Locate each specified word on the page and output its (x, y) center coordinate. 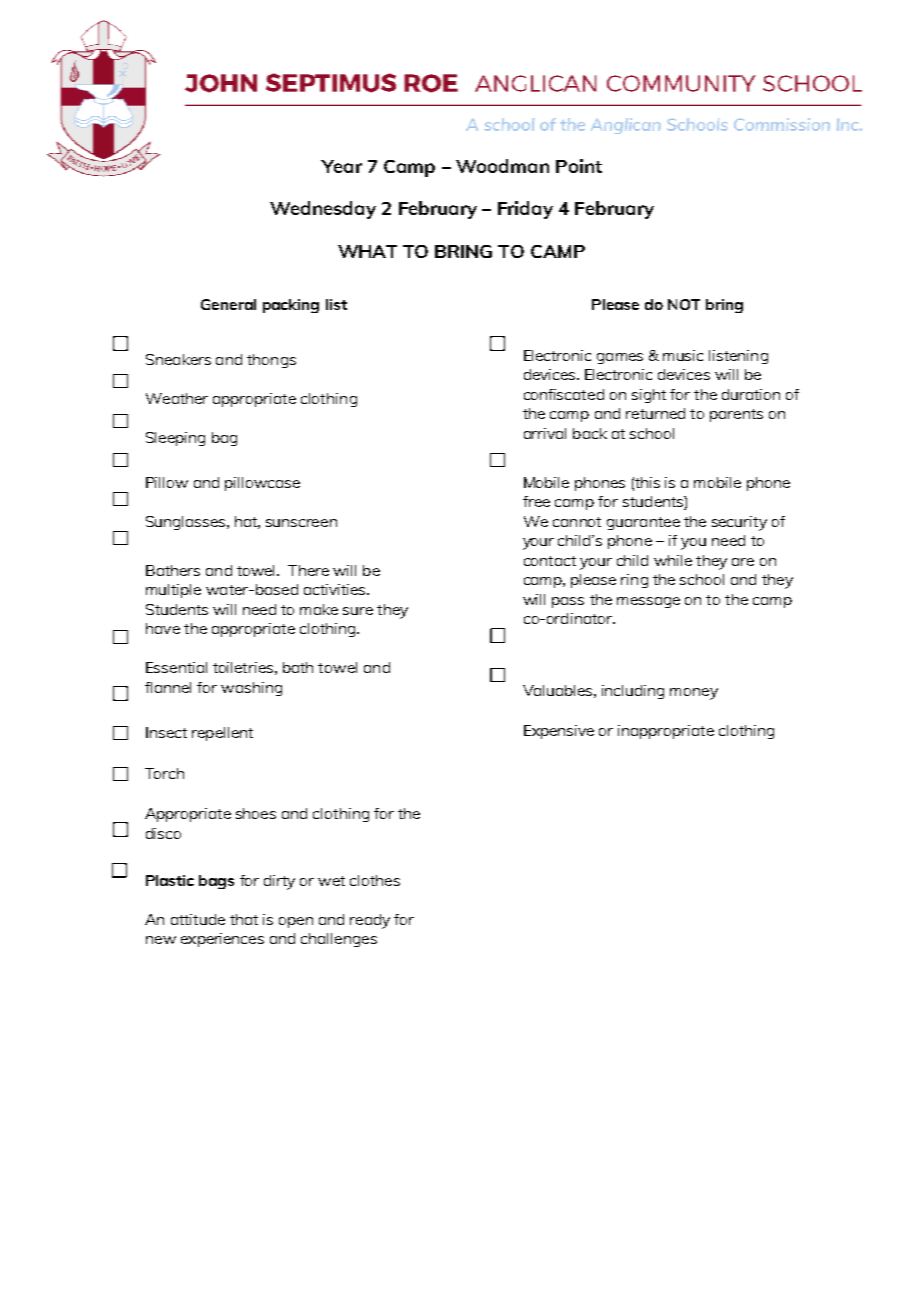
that (244, 919)
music (683, 355)
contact (550, 561)
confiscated (564, 394)
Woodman (502, 166)
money (694, 694)
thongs (271, 361)
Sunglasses (187, 523)
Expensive (559, 732)
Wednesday (323, 210)
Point (579, 166)
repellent (222, 734)
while (673, 560)
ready (370, 921)
